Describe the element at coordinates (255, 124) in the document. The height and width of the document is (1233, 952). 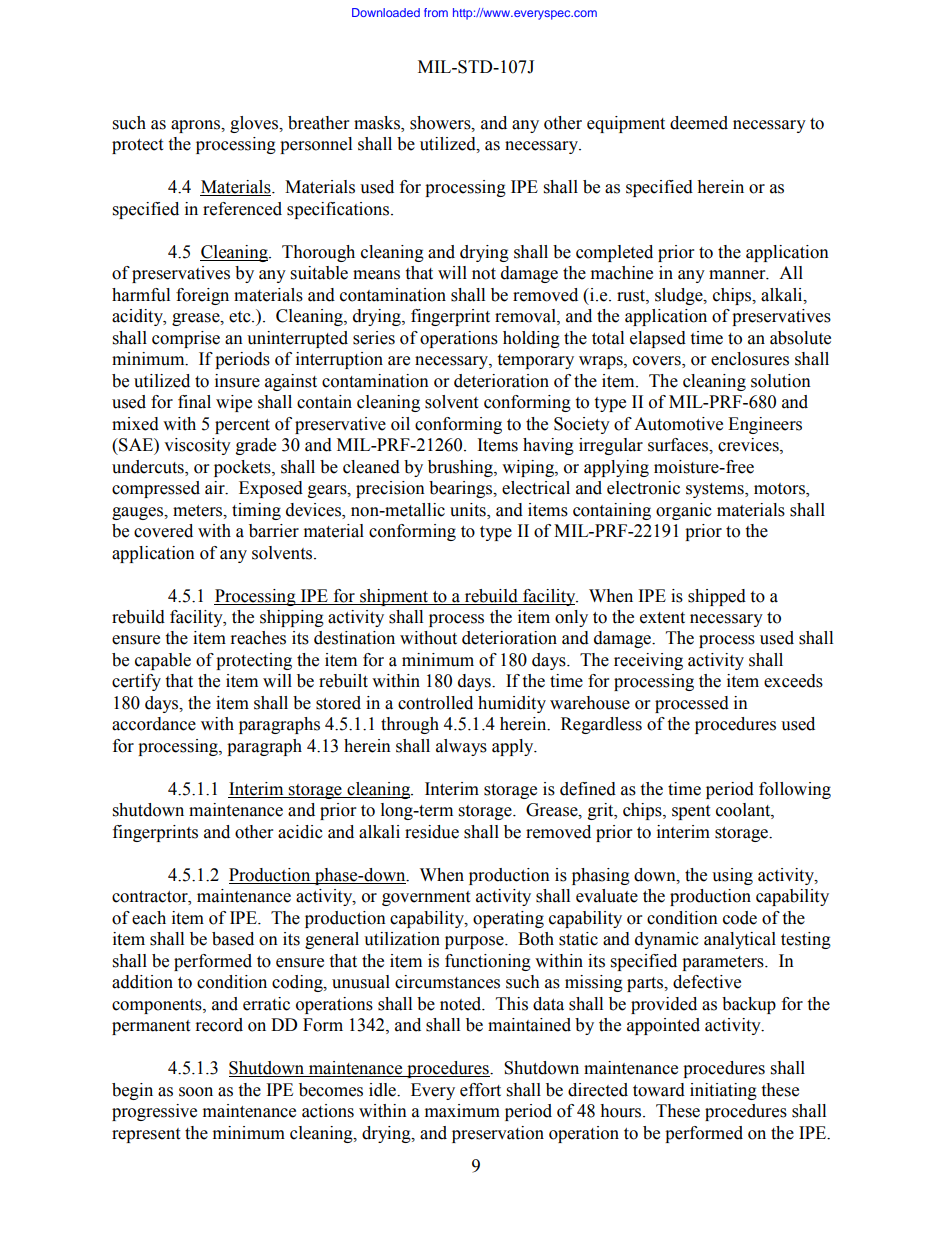
I see `gloves` at that location.
